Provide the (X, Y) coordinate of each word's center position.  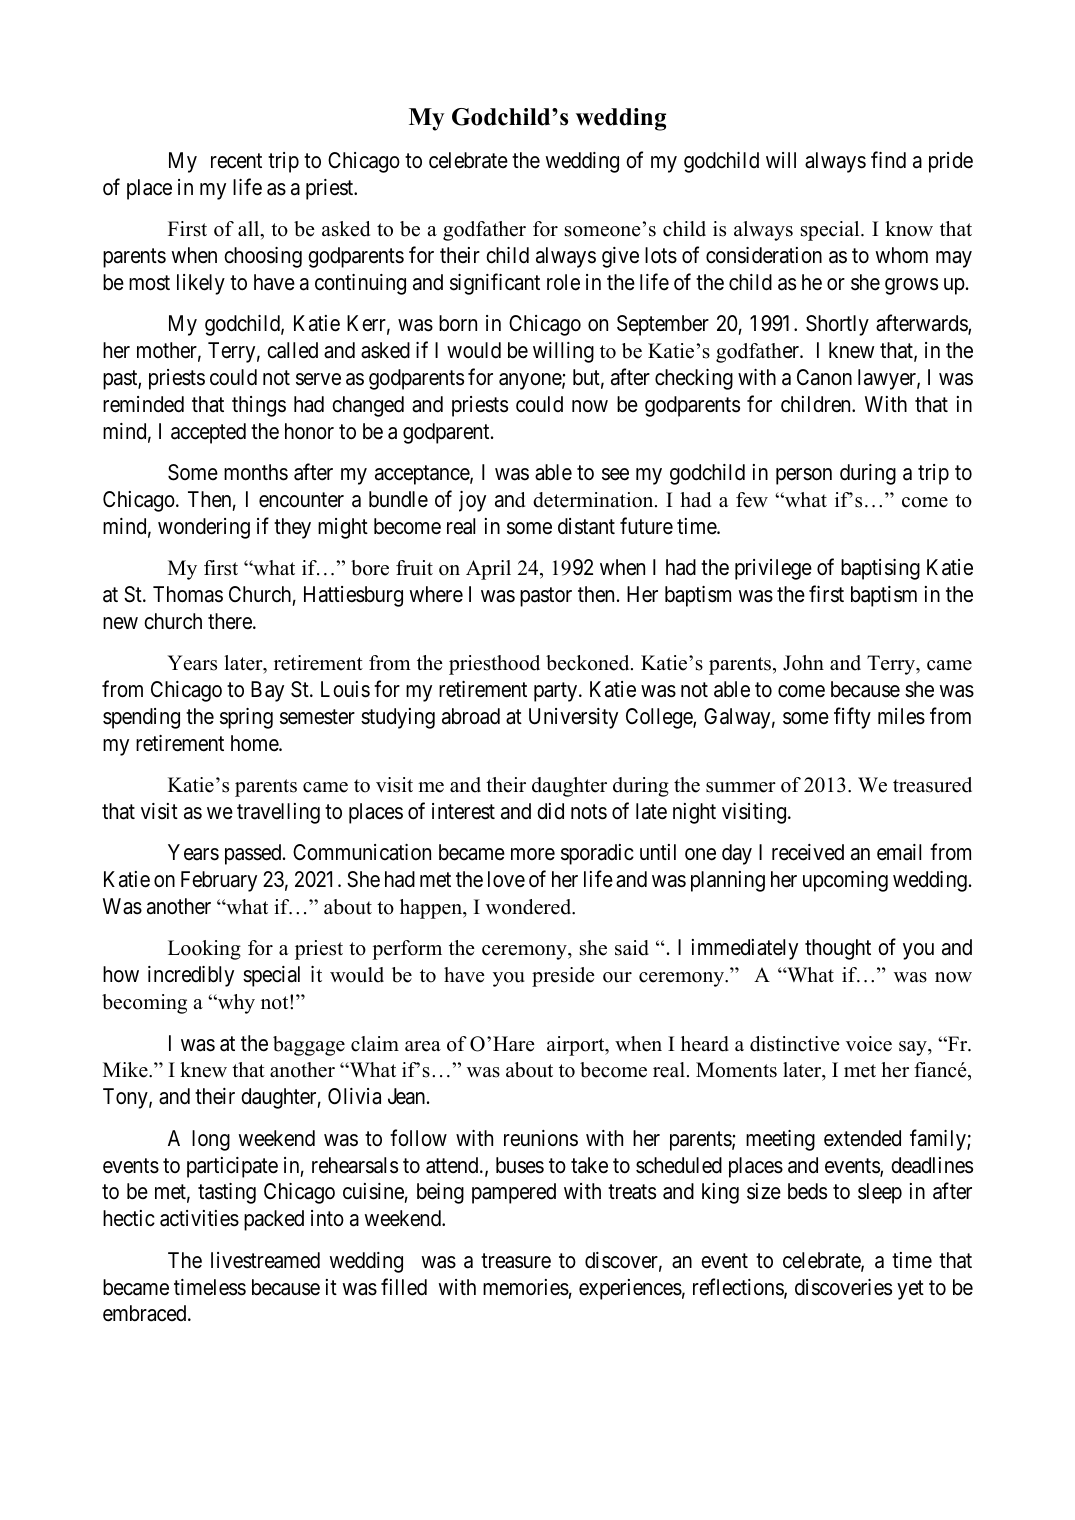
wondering (204, 528)
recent (236, 161)
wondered (530, 907)
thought (838, 949)
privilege (773, 569)
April (488, 570)
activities (199, 1218)
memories (526, 1287)
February (219, 881)
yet (910, 1290)
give (620, 257)
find (888, 160)
